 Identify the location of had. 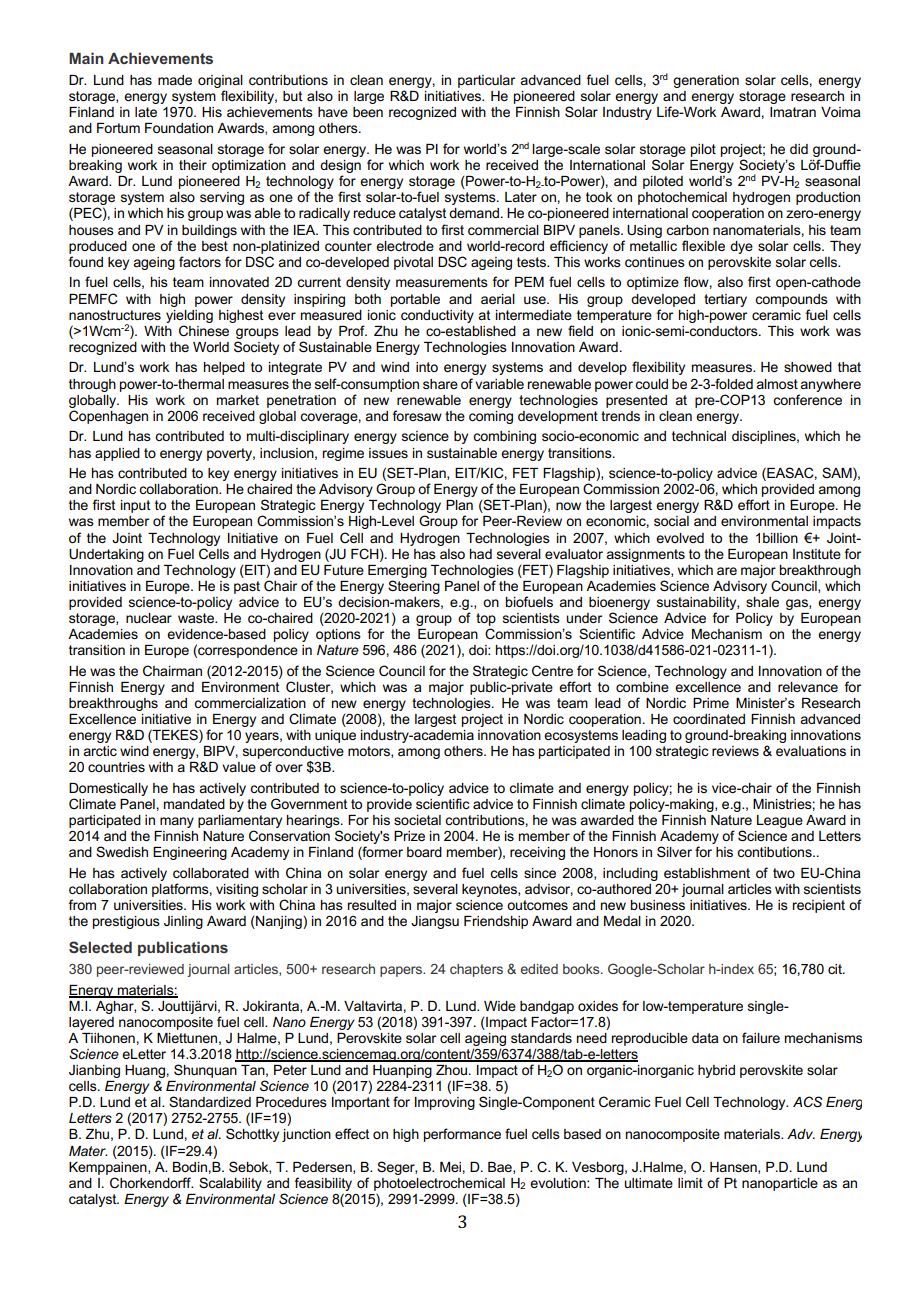
(481, 554).
